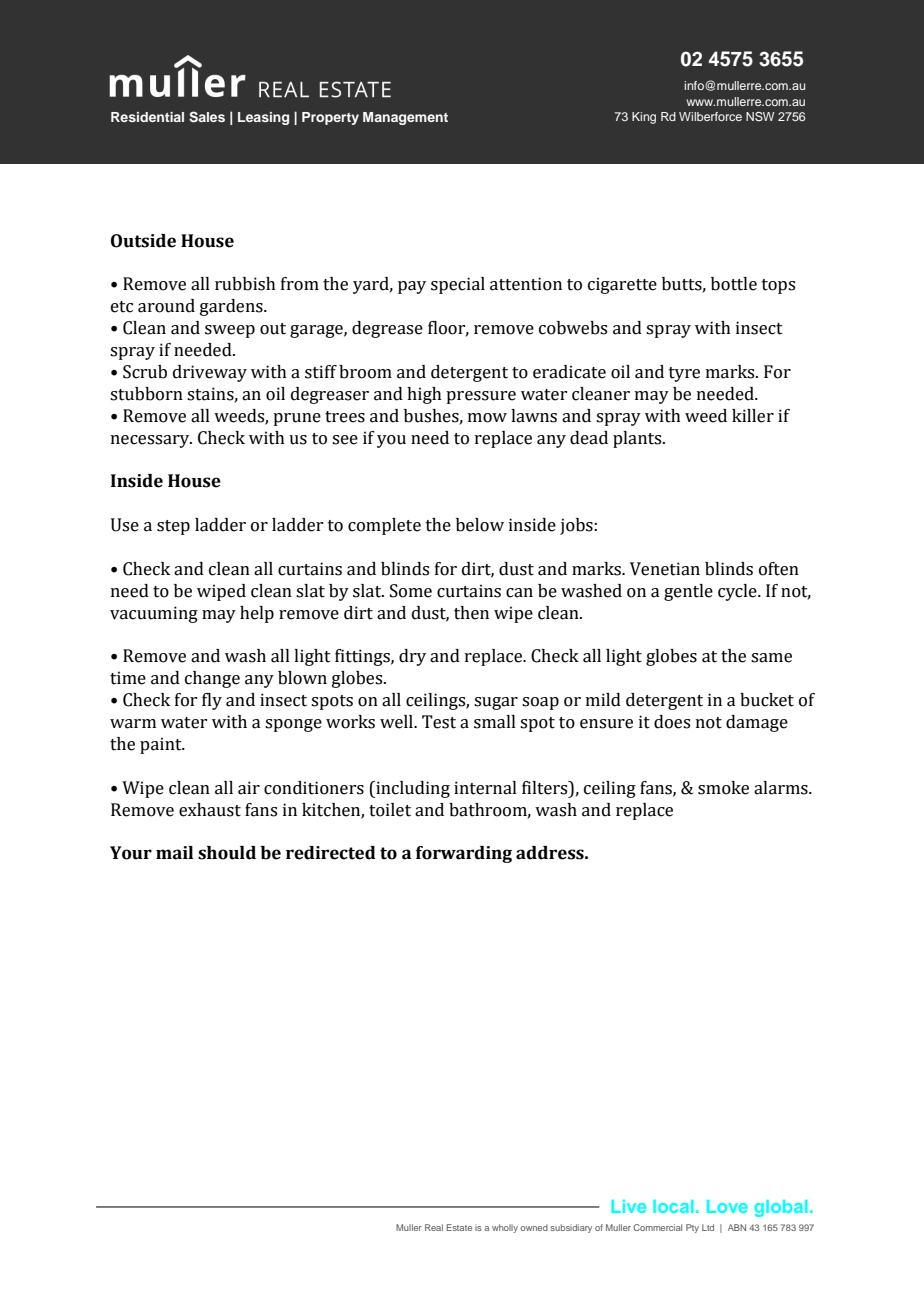 This image has width=924, height=1309. Describe the element at coordinates (684, 374) in the image. I see `tyre` at that location.
